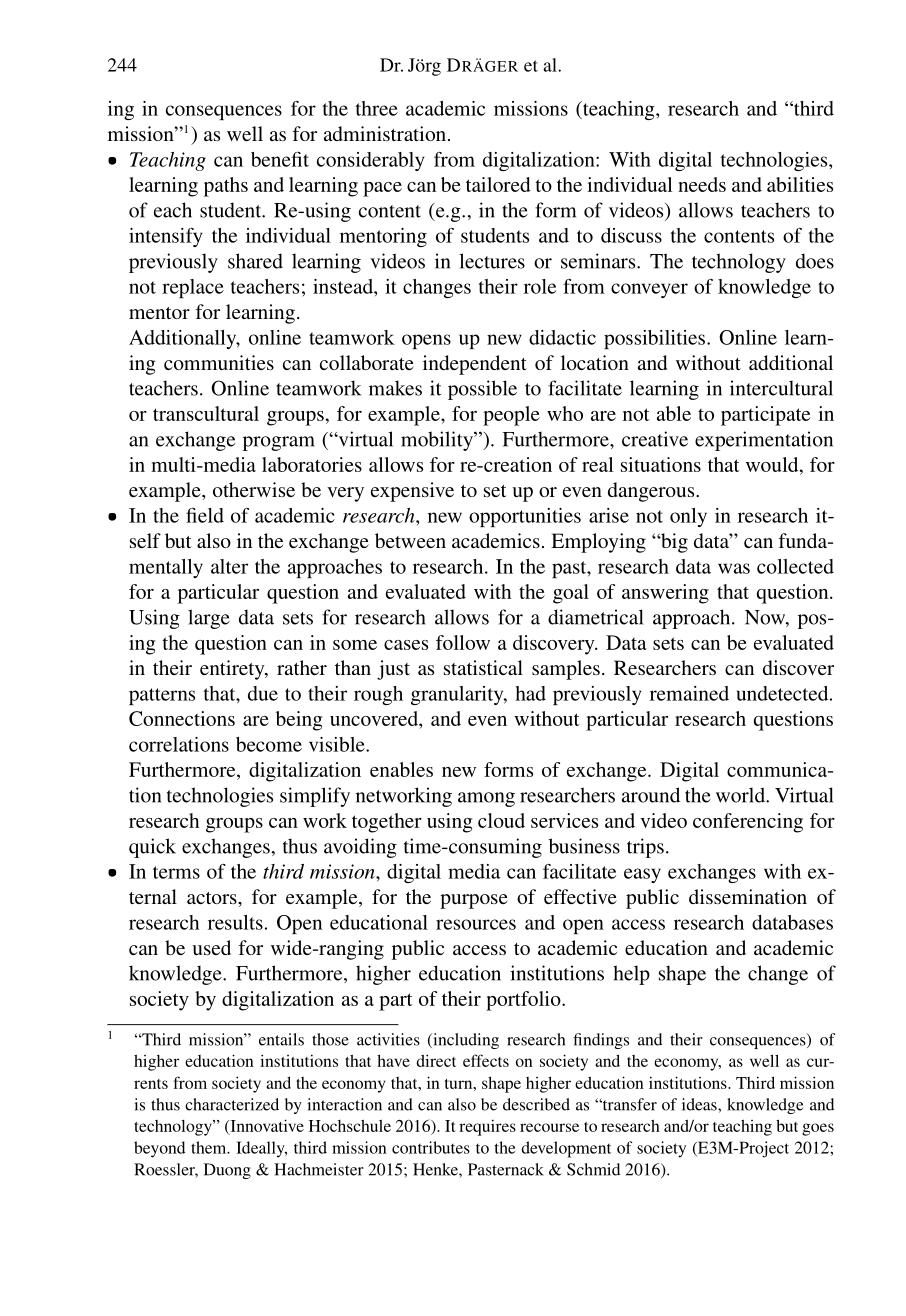 Image resolution: width=906 pixels, height=1316 pixels. Describe the element at coordinates (487, 1127) in the page. I see `requires` at that location.
